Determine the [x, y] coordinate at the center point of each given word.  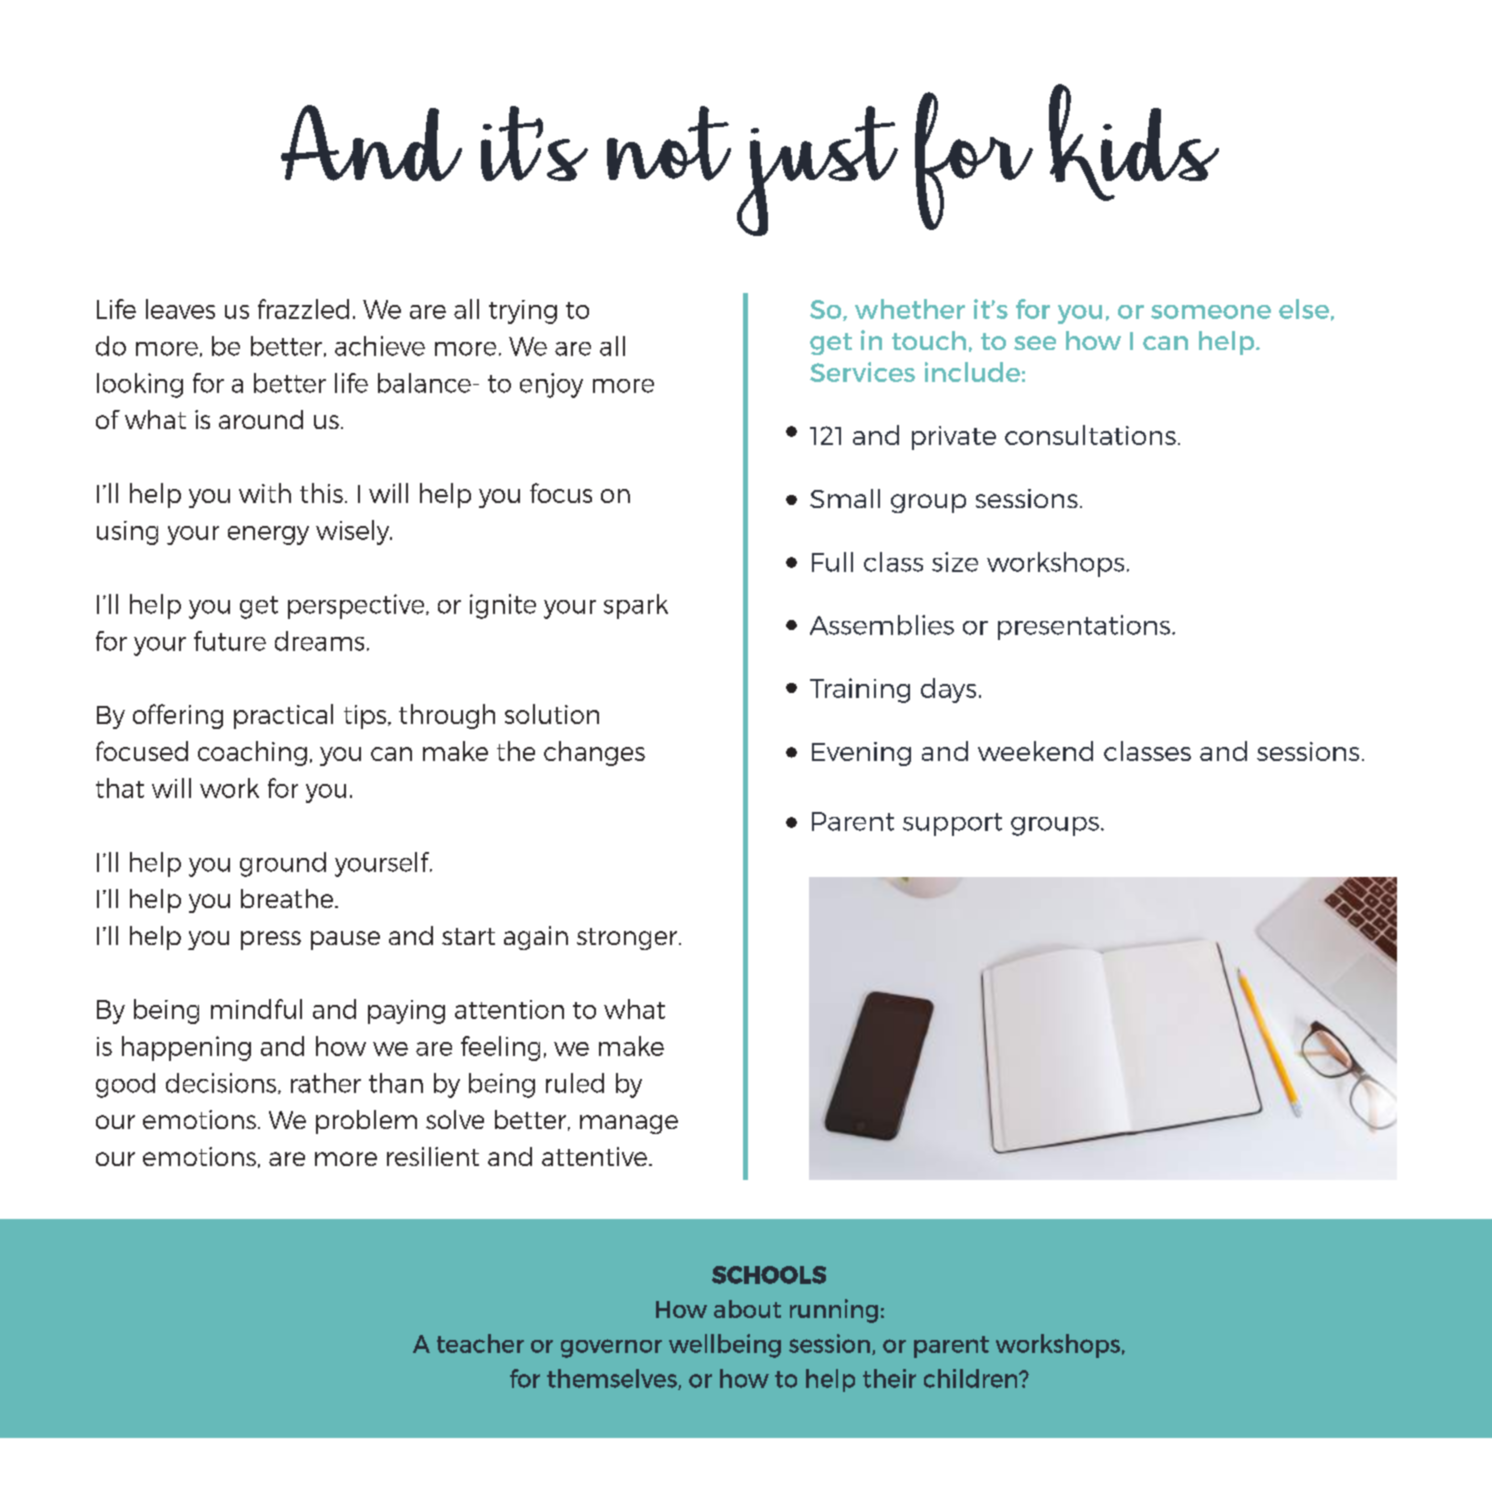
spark [636, 606]
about [747, 1309]
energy [268, 535]
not [669, 143]
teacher [480, 1343]
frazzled [303, 309]
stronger [628, 939]
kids [1134, 142]
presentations [1085, 627]
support [952, 824]
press [271, 940]
